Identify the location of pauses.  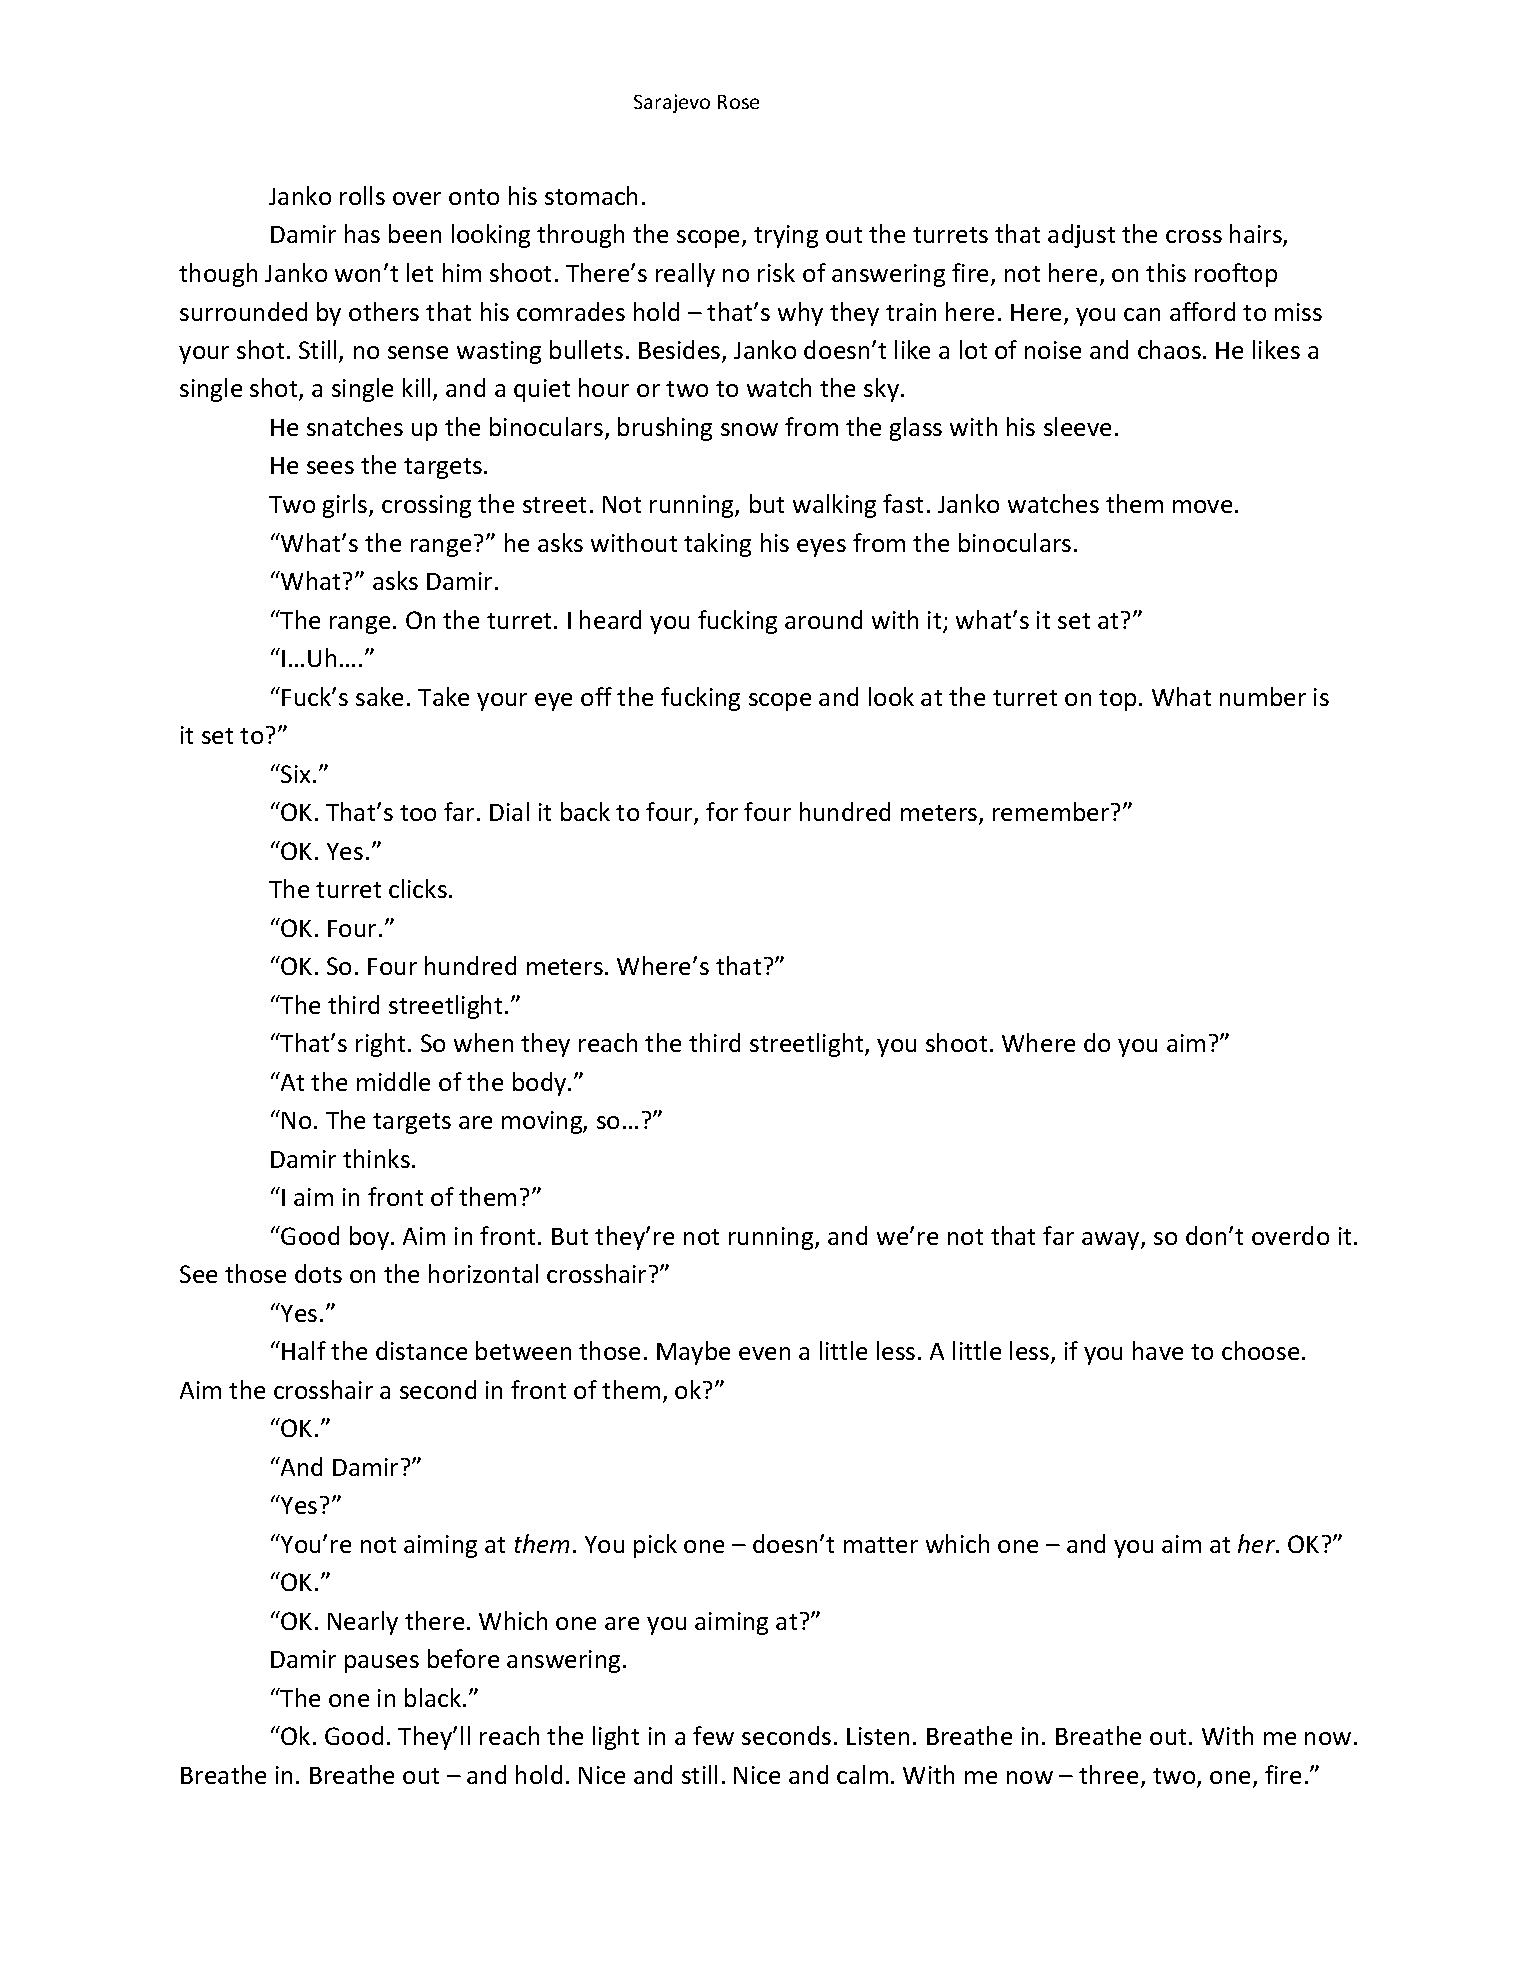
(382, 1664).
